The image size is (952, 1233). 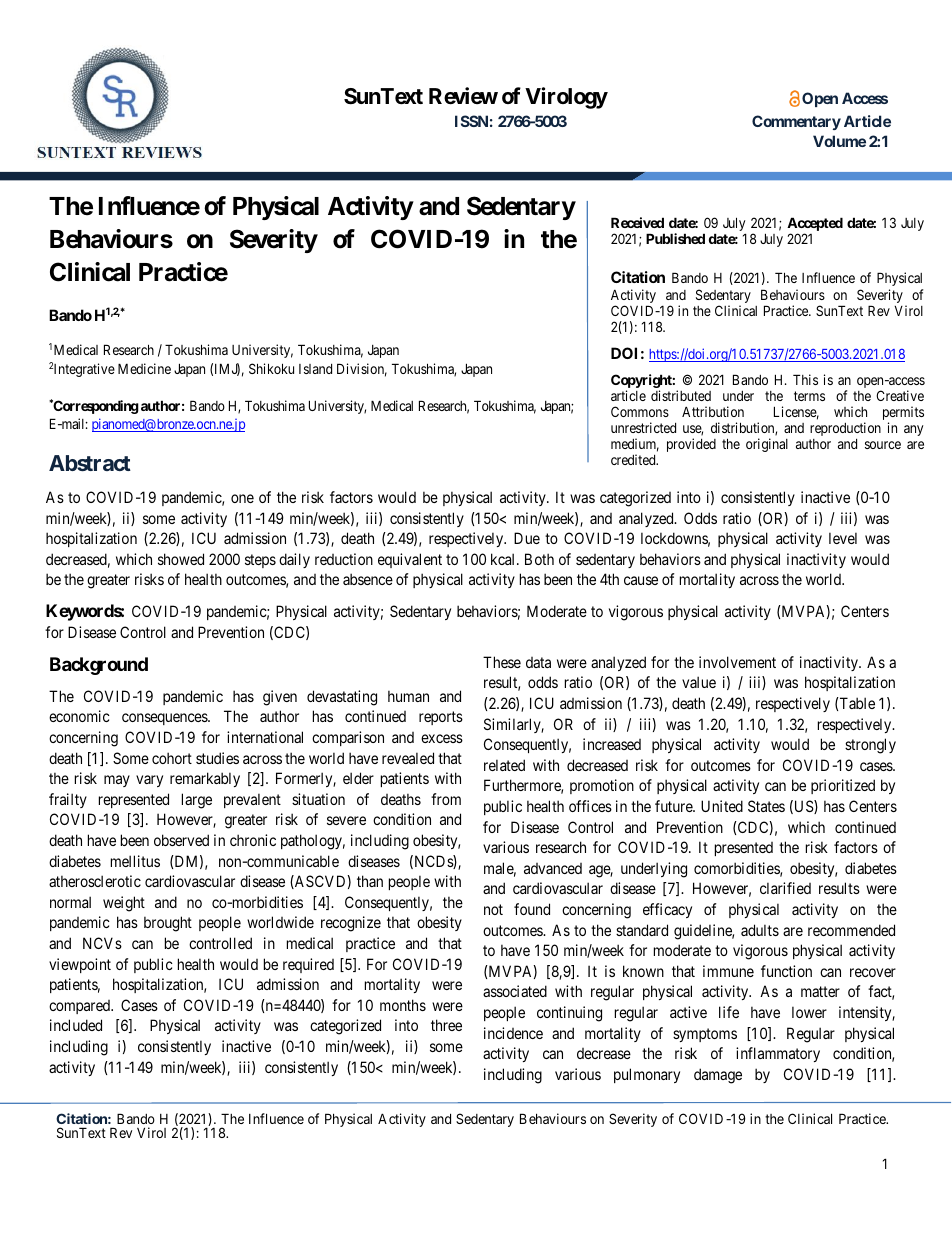 What do you see at coordinates (197, 801) in the document?
I see `large` at bounding box center [197, 801].
